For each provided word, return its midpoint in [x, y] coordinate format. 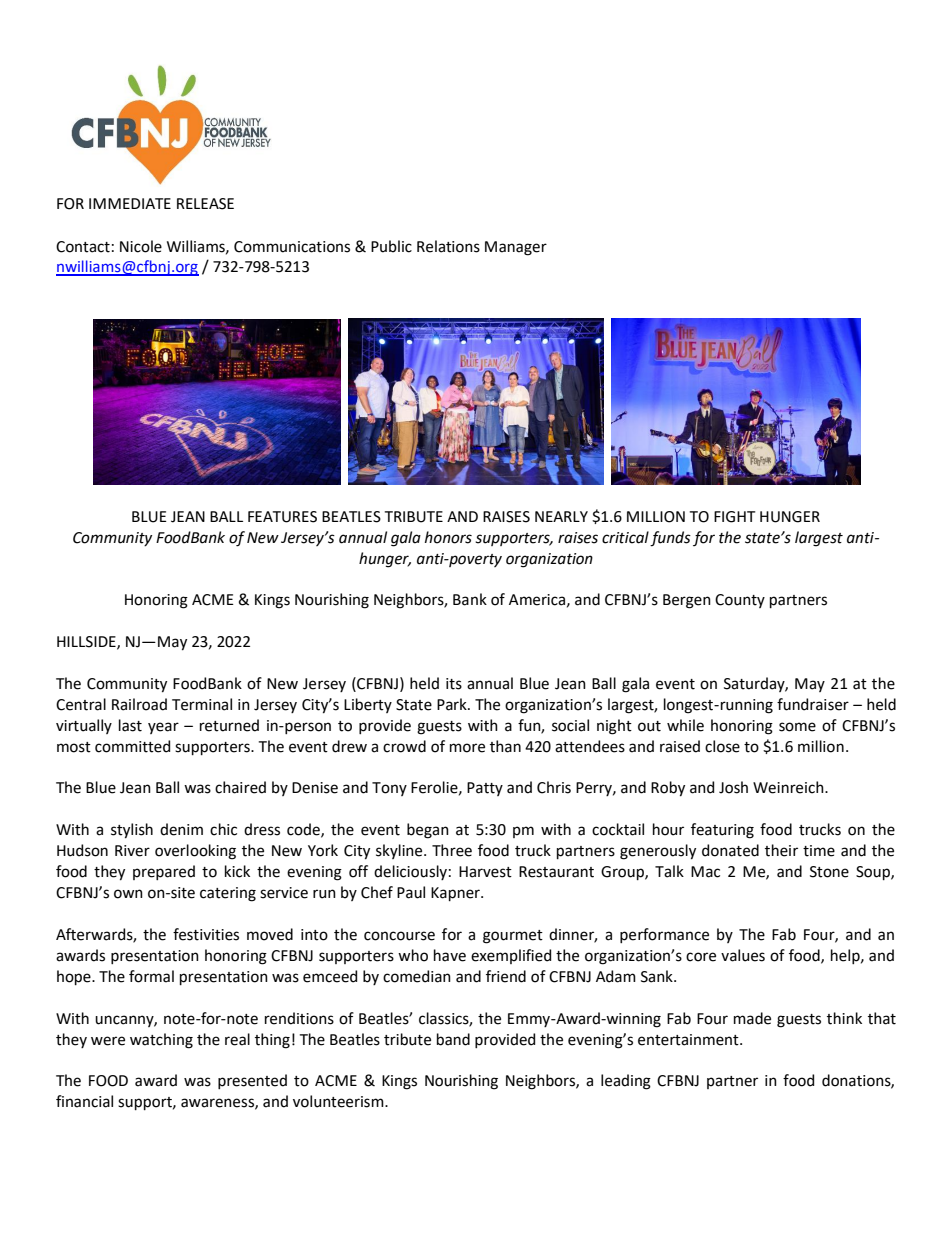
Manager [516, 248]
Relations [448, 246]
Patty [485, 789]
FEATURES [282, 517]
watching [161, 1041]
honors [448, 537]
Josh [733, 787]
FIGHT [734, 517]
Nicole [141, 246]
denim [181, 829]
